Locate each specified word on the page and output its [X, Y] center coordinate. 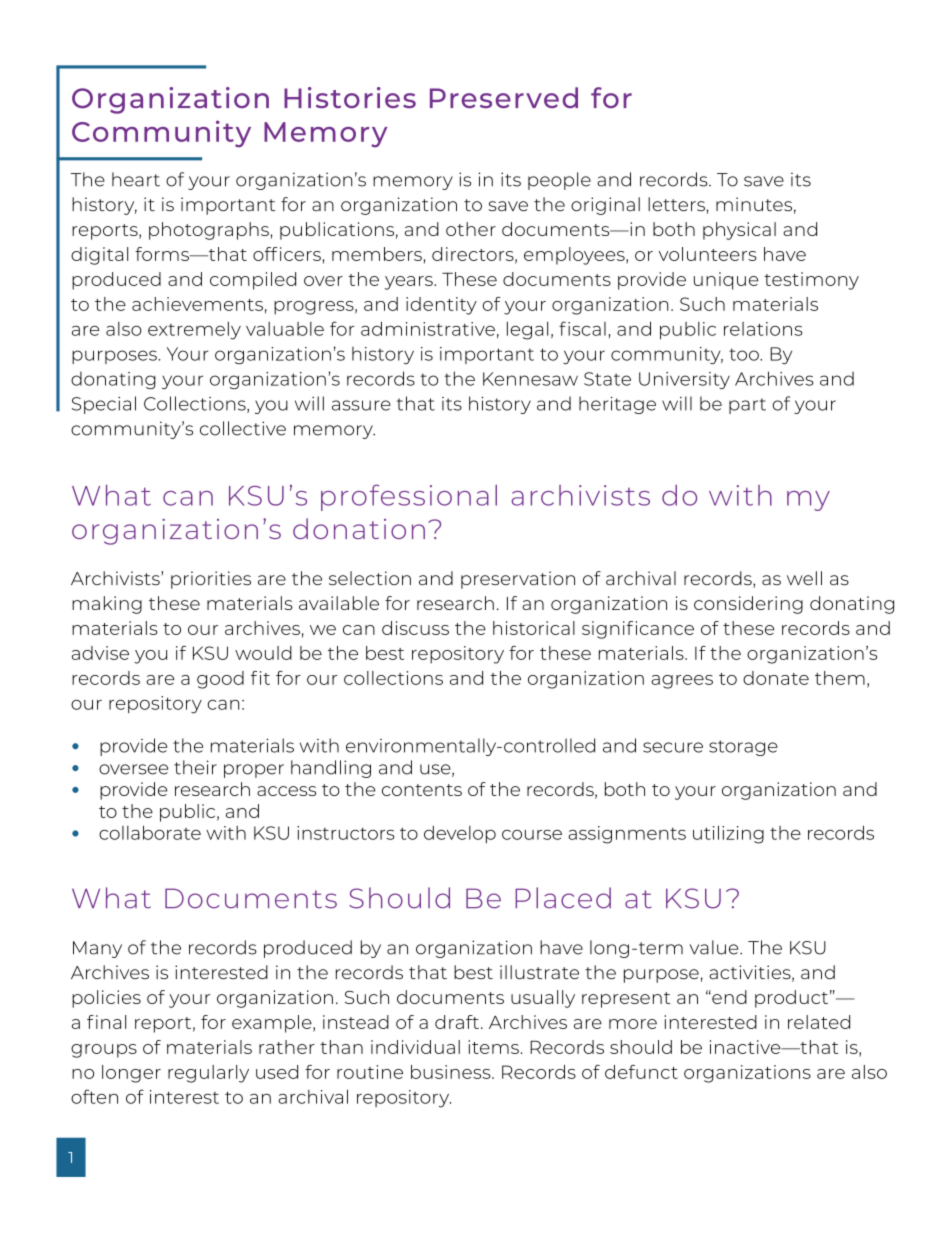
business [452, 1072]
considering [748, 605]
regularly [208, 1074]
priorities [211, 580]
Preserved [504, 97]
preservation [518, 580]
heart [136, 179]
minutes [754, 204]
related [819, 1022]
